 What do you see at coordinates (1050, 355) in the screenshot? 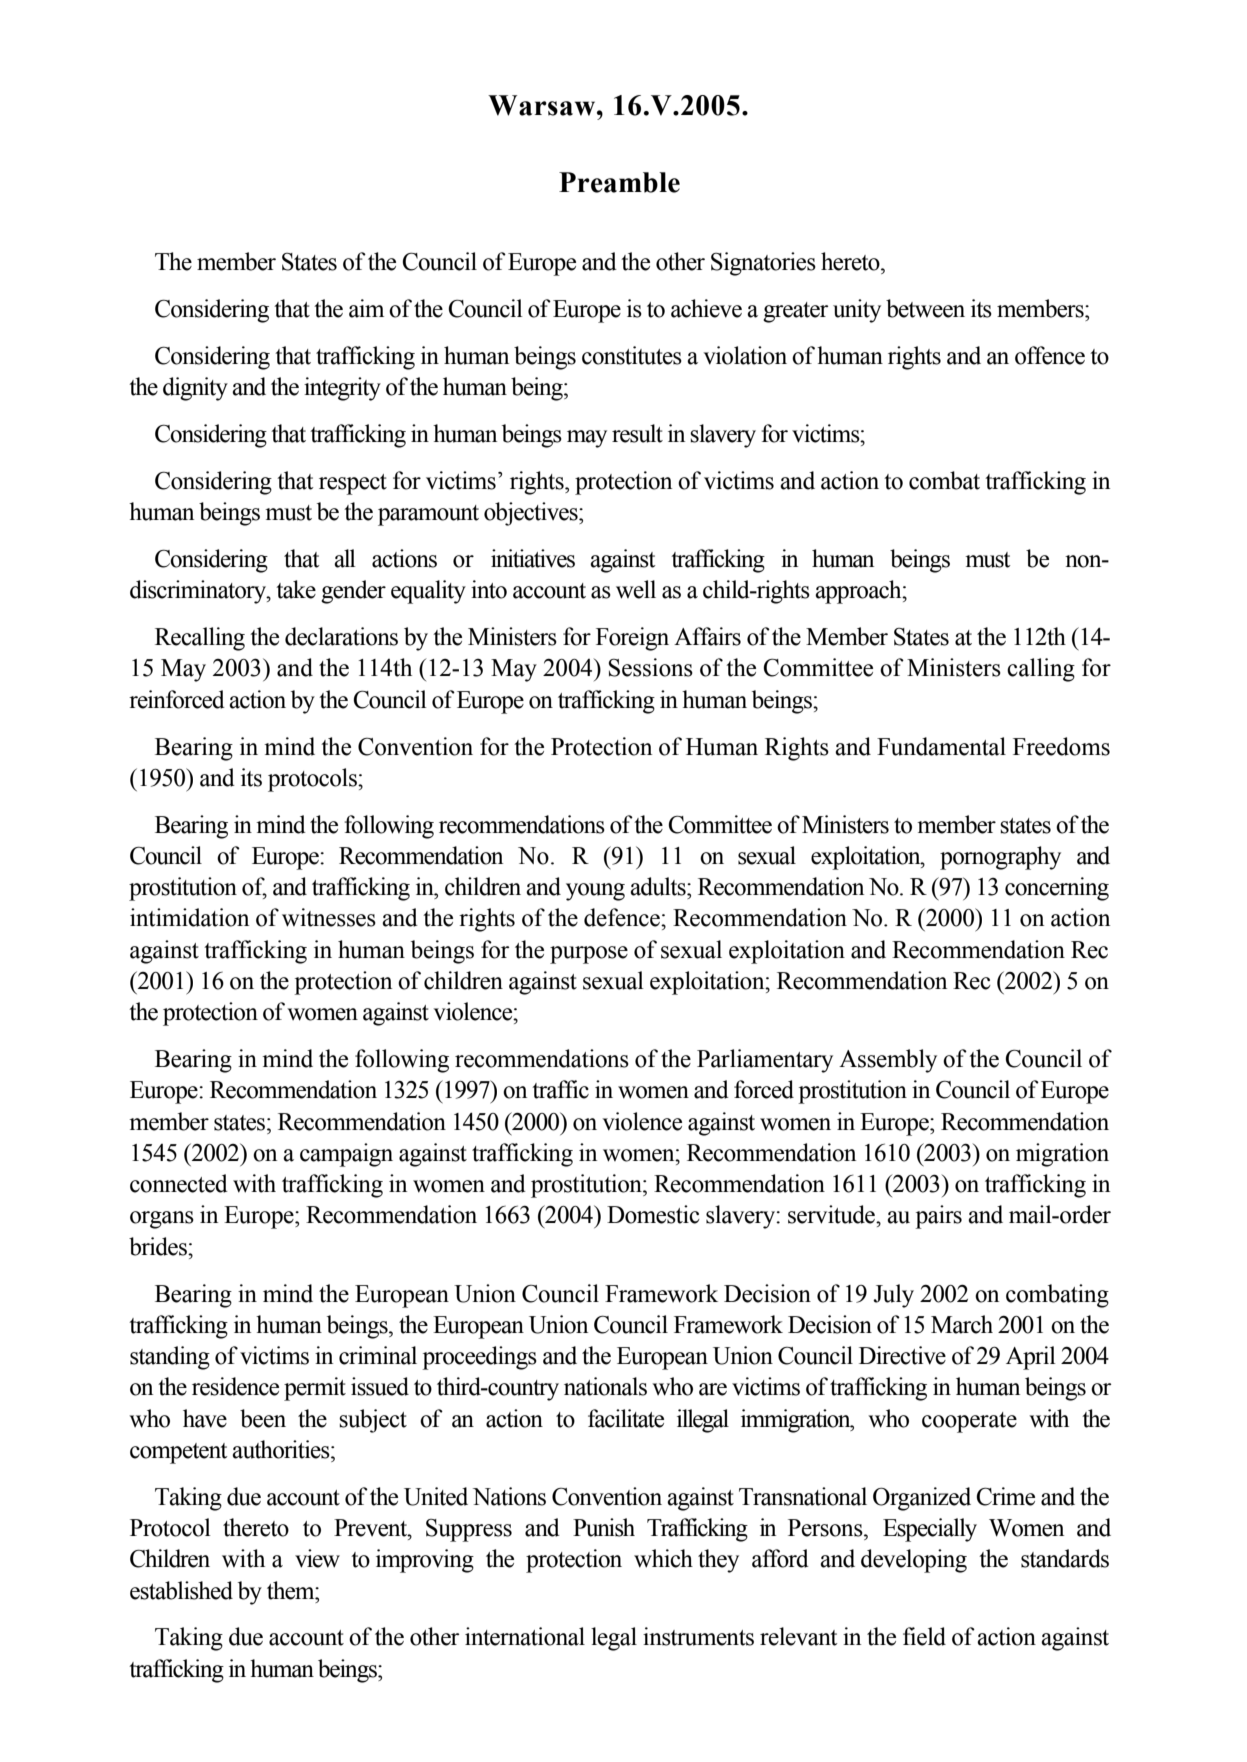
I see `offence` at bounding box center [1050, 355].
